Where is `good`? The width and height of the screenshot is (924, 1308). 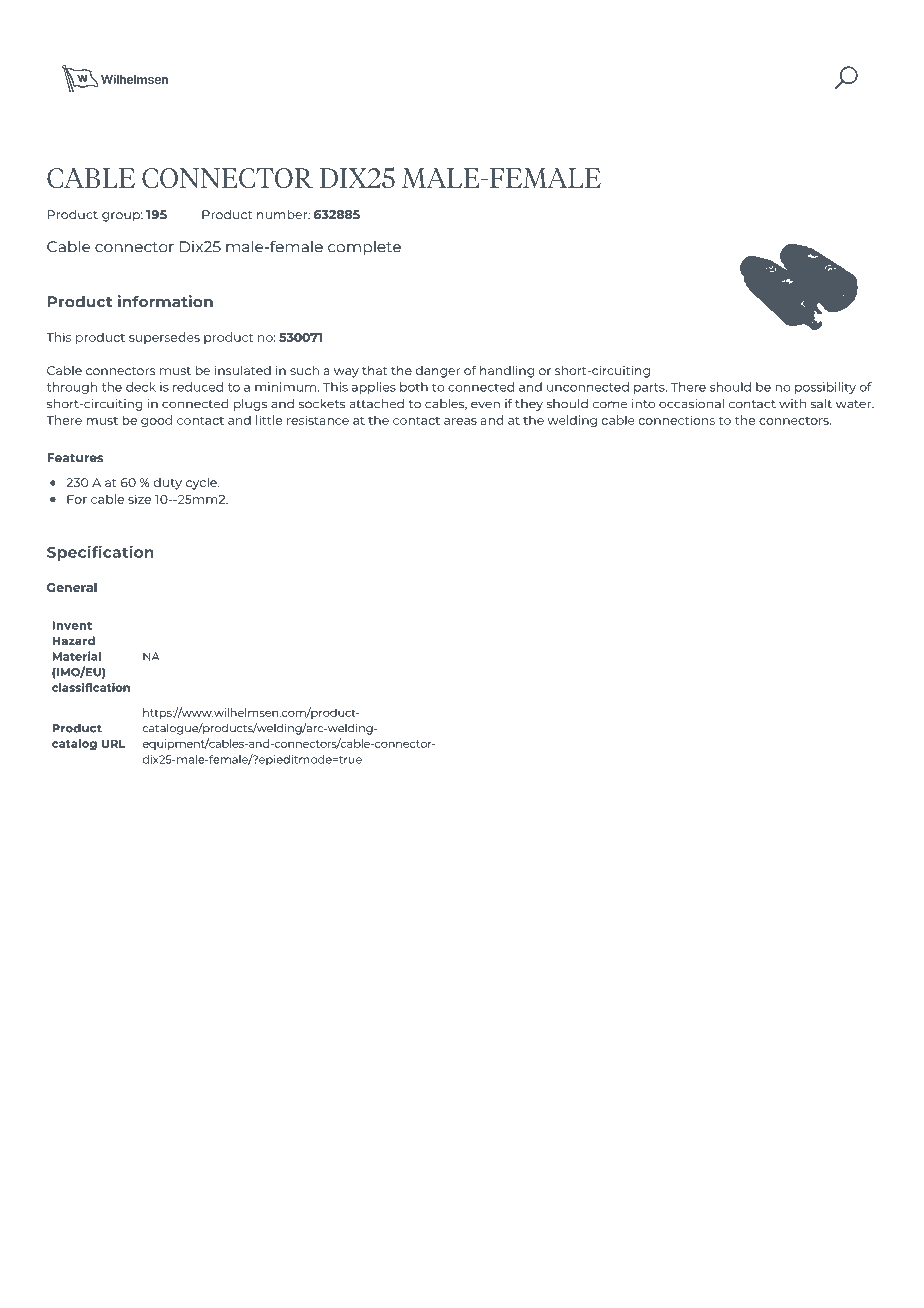 good is located at coordinates (156, 421).
